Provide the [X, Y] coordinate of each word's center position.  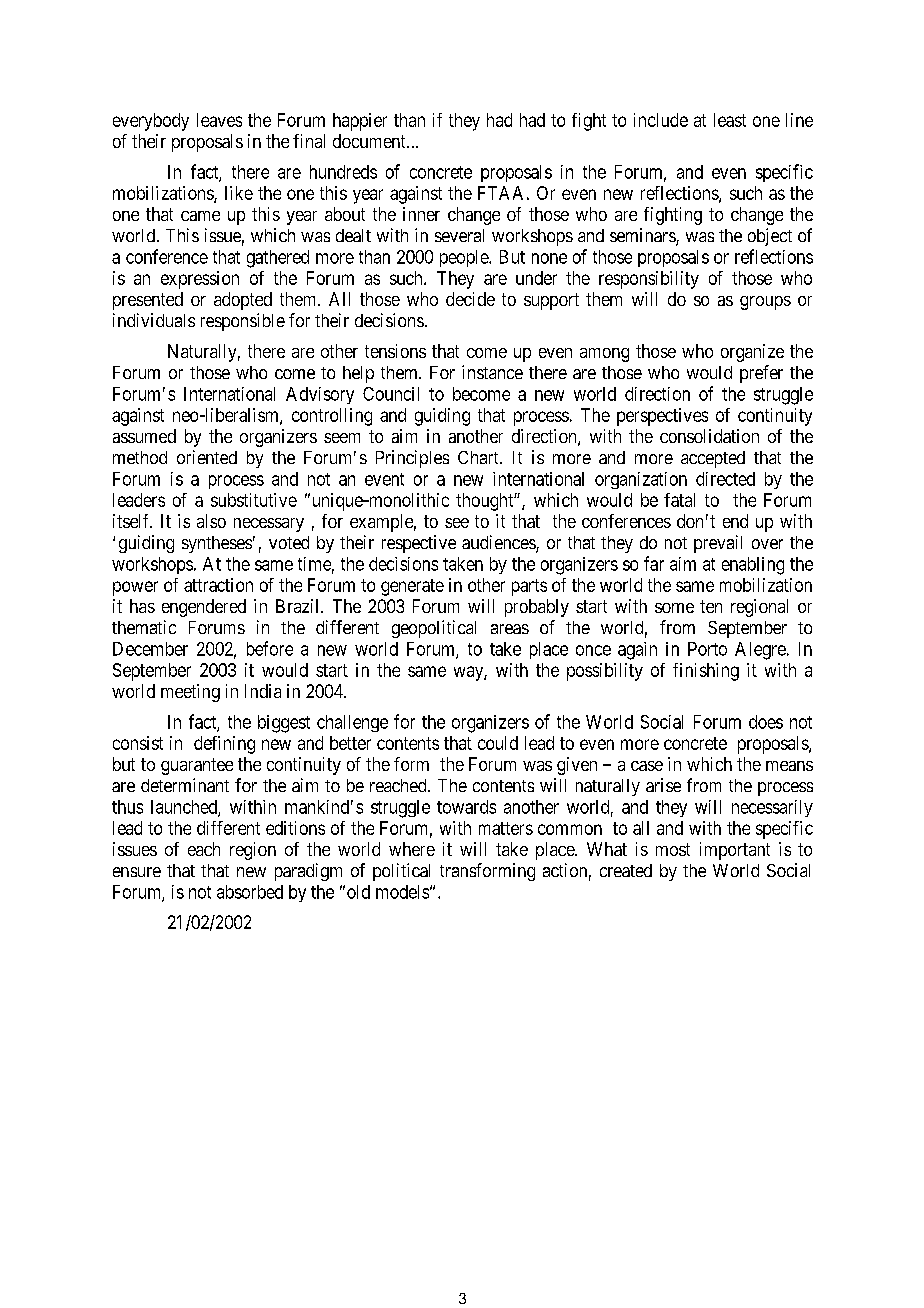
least [730, 120]
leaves [219, 120]
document [370, 141]
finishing [706, 672]
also [211, 521]
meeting [190, 693]
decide [470, 299]
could [498, 743]
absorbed [250, 892]
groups [765, 303]
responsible [243, 322]
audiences [499, 543]
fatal [679, 500]
